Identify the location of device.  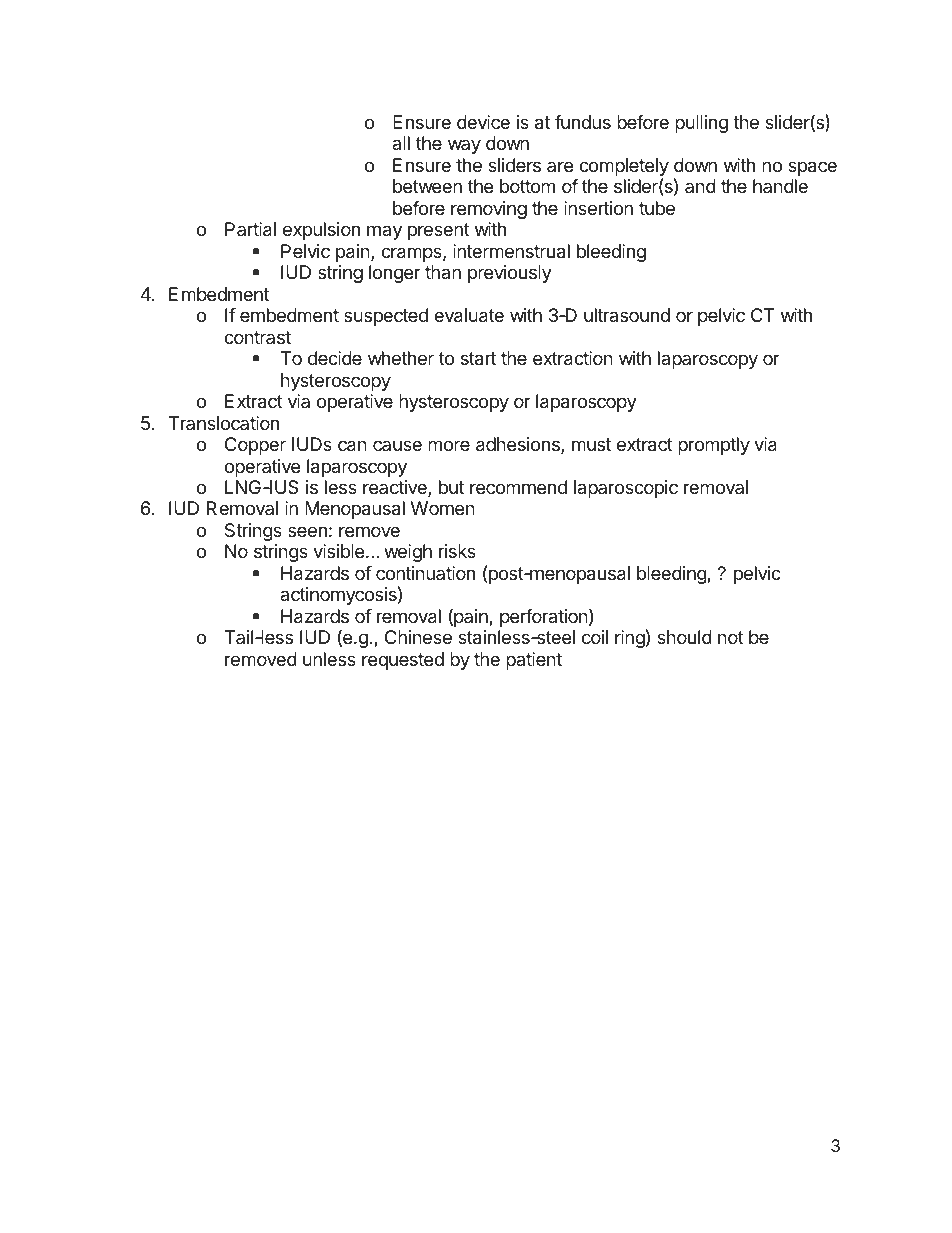
(483, 122).
